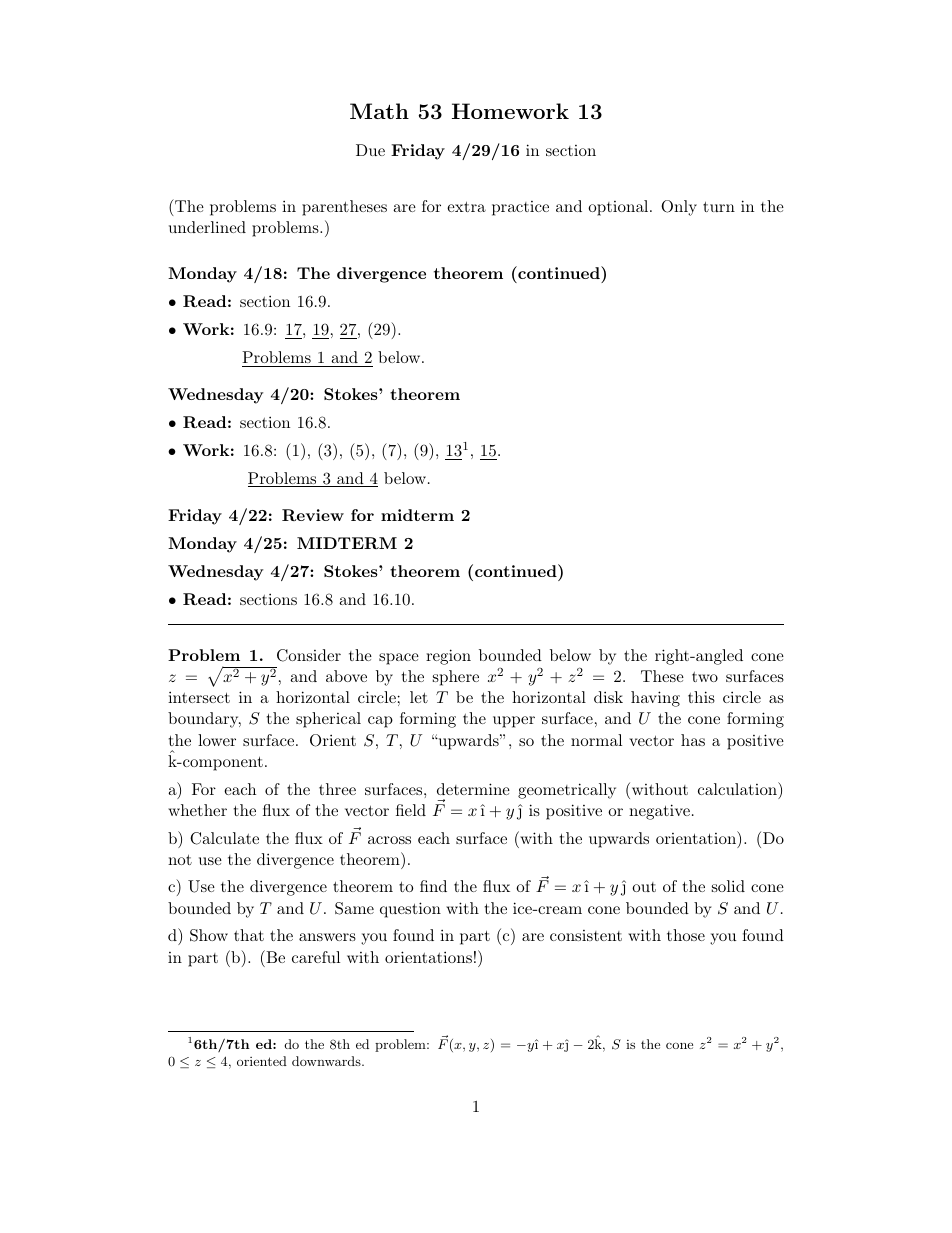  Describe the element at coordinates (693, 740) in the screenshot. I see `has` at that location.
